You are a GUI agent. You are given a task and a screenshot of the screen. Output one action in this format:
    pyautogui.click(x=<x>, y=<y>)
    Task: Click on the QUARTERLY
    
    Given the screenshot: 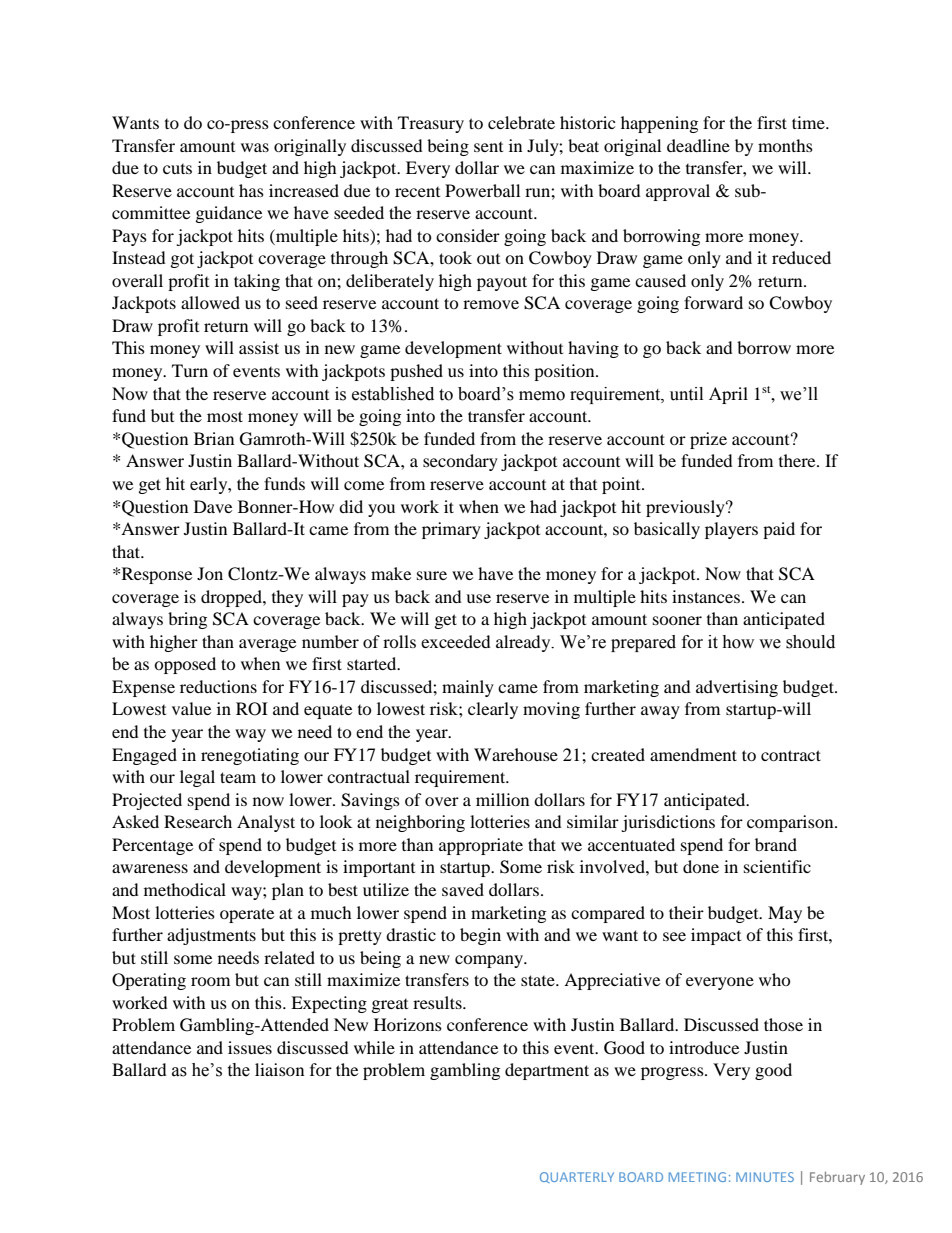 What is the action you would take?
    pyautogui.click(x=577, y=1177)
